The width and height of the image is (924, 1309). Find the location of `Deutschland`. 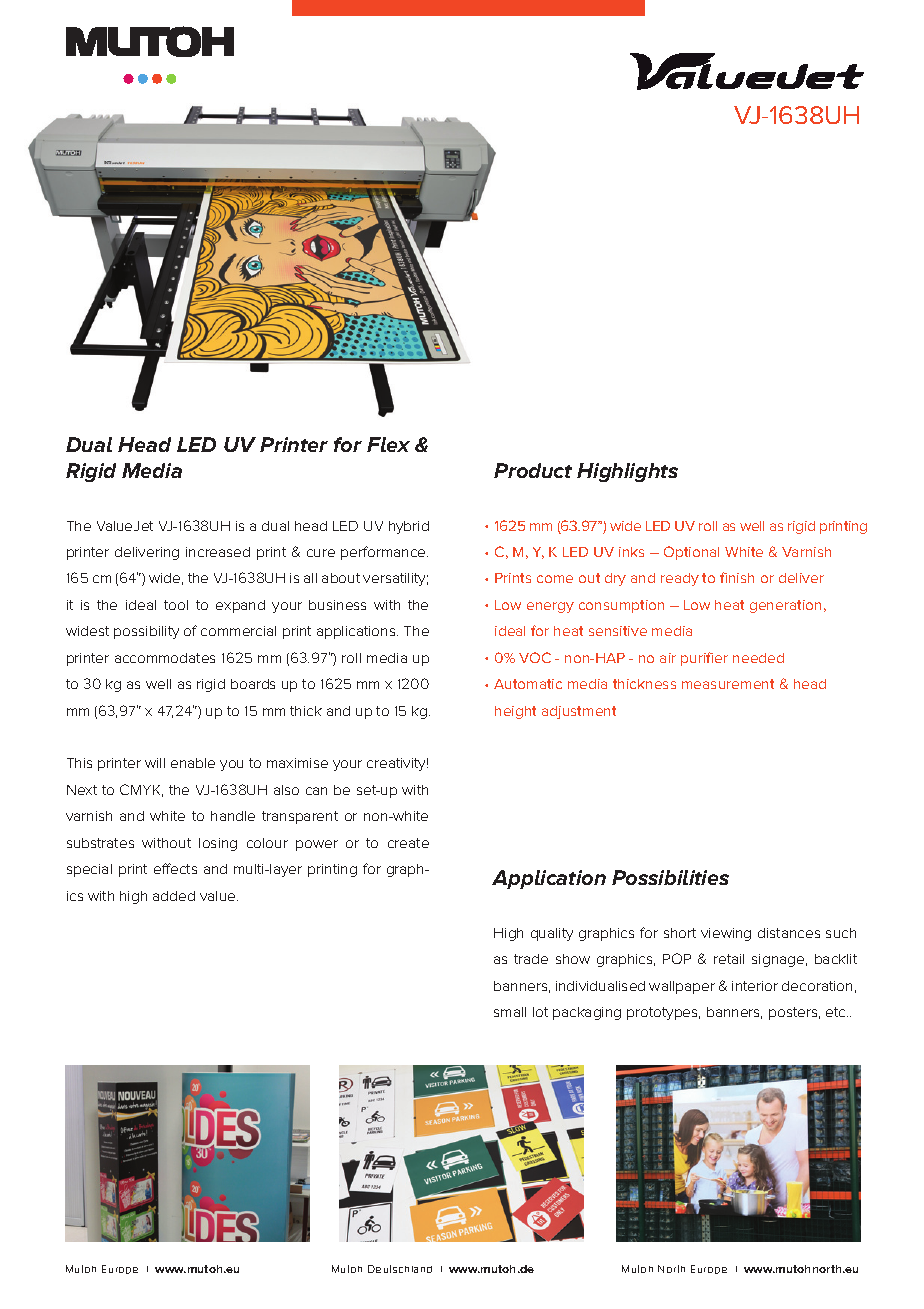

Deutschland is located at coordinates (400, 1269).
